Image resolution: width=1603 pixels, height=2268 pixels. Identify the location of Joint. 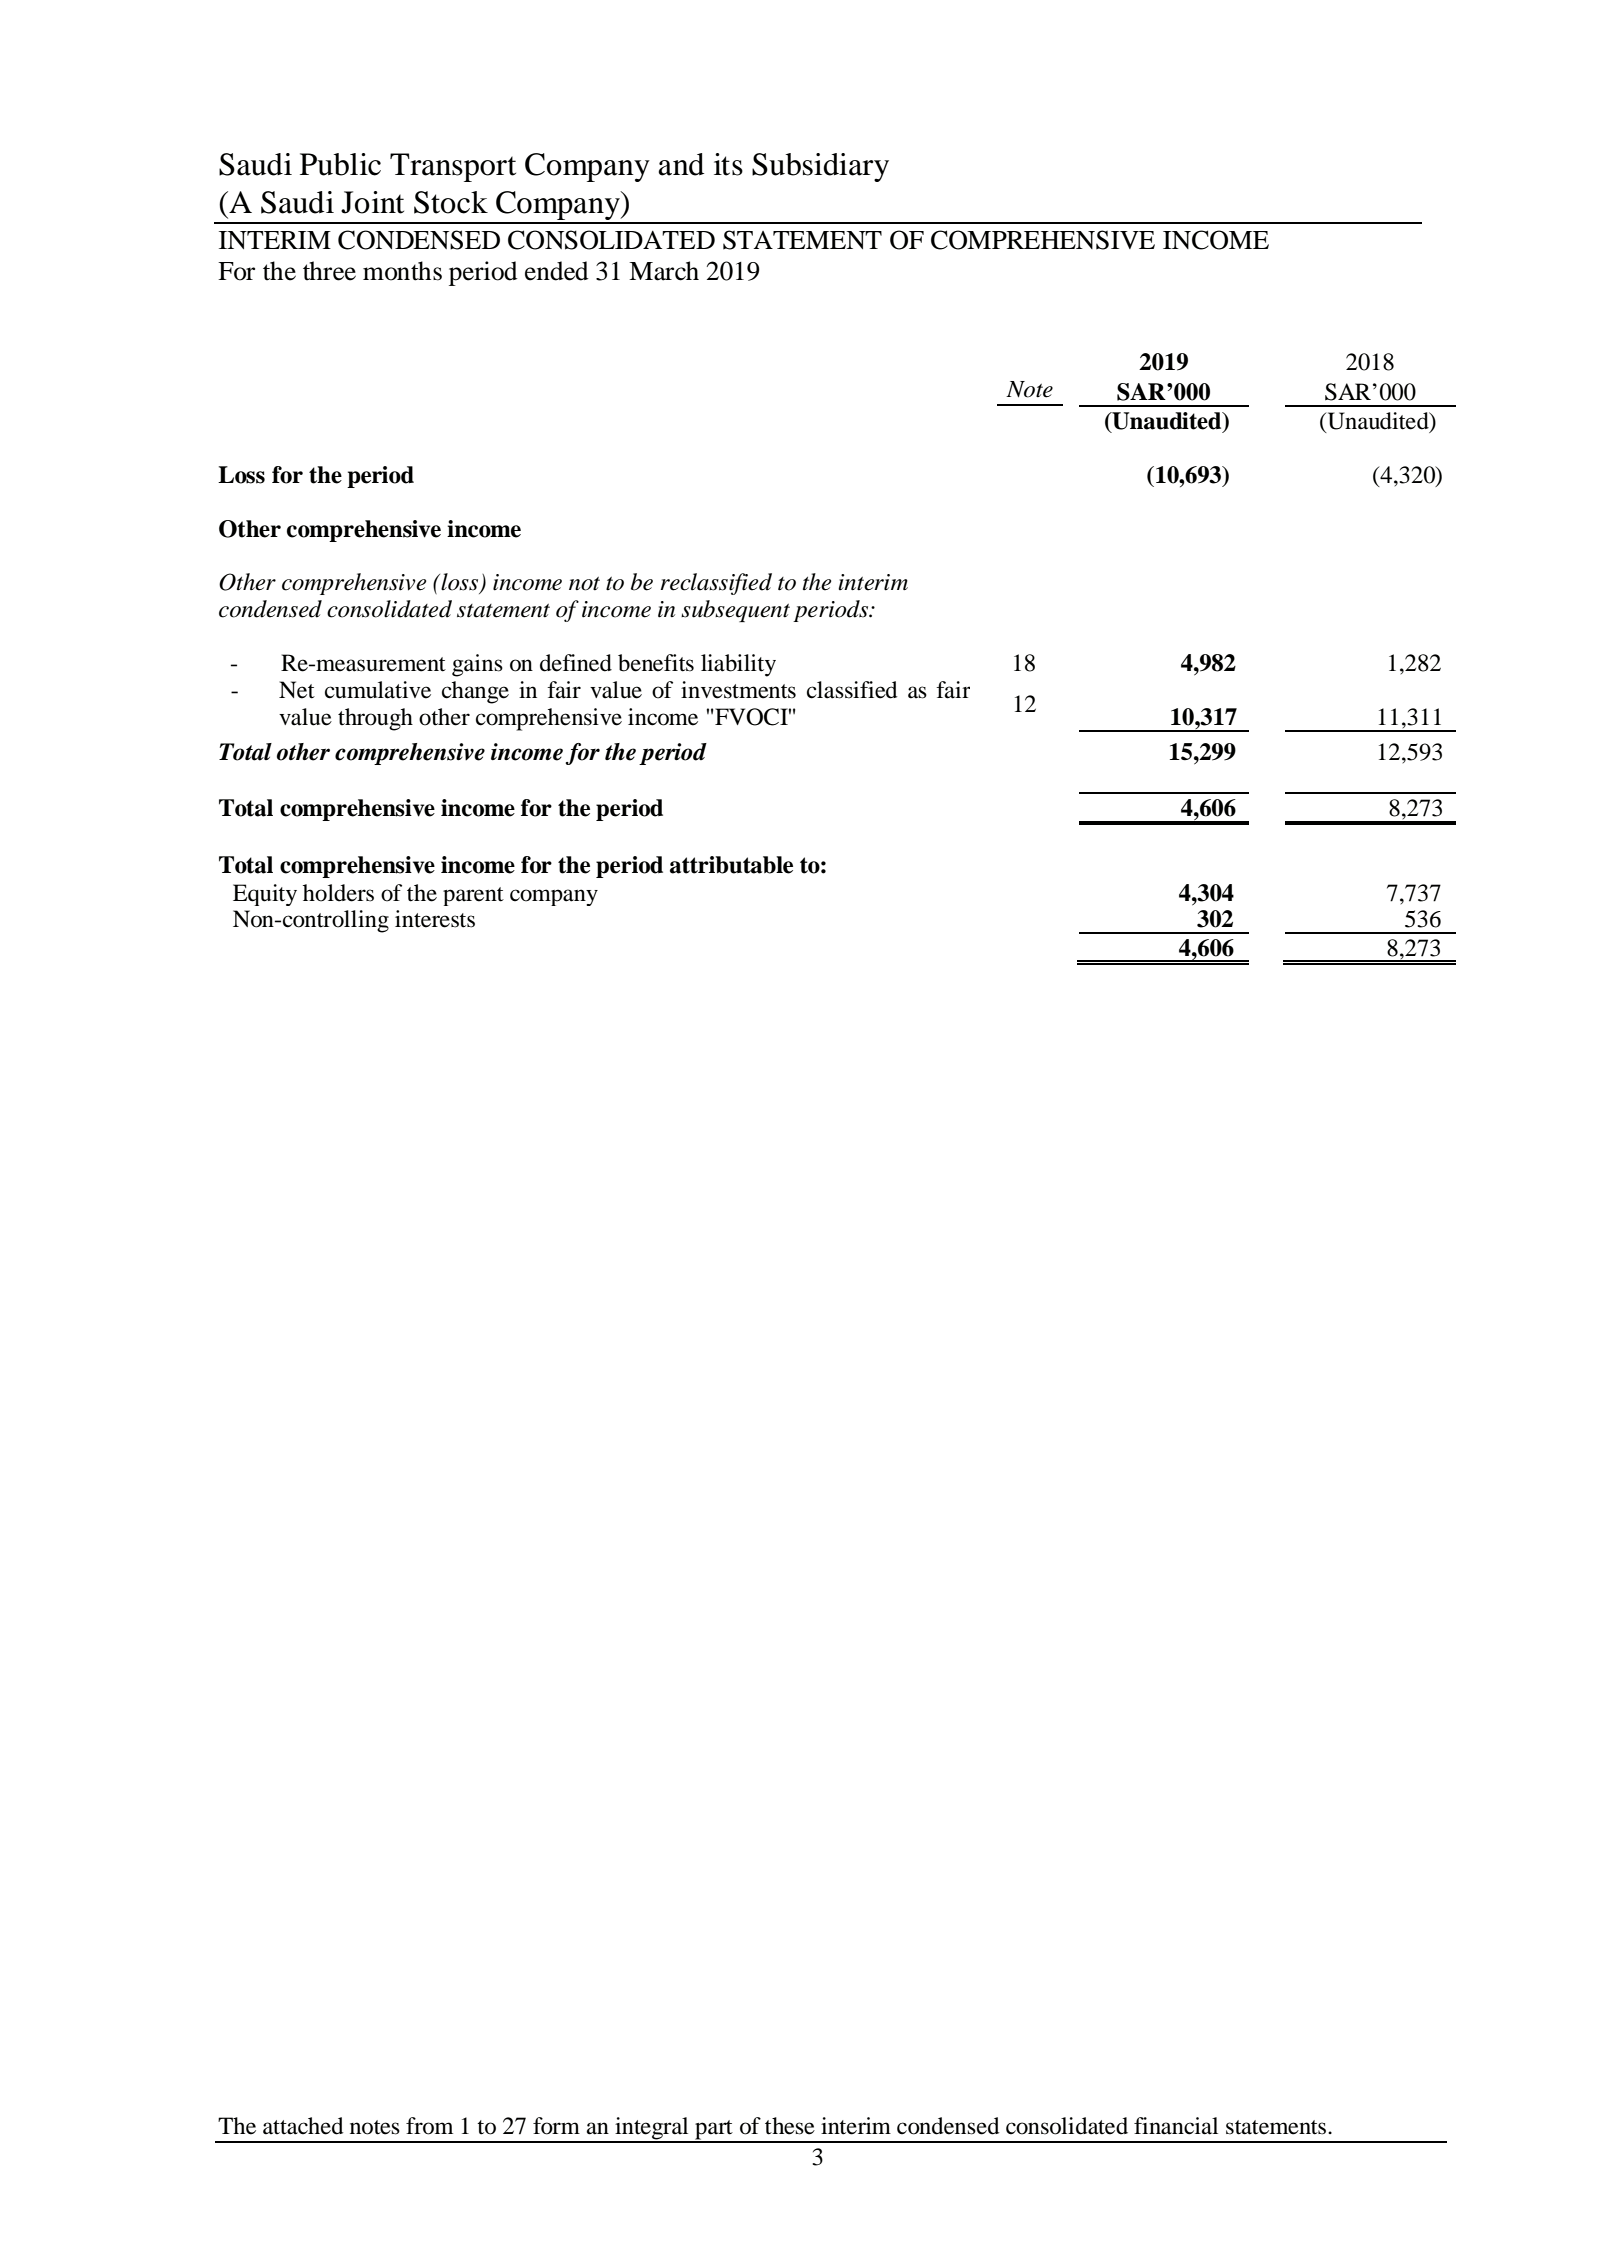
(372, 202).
